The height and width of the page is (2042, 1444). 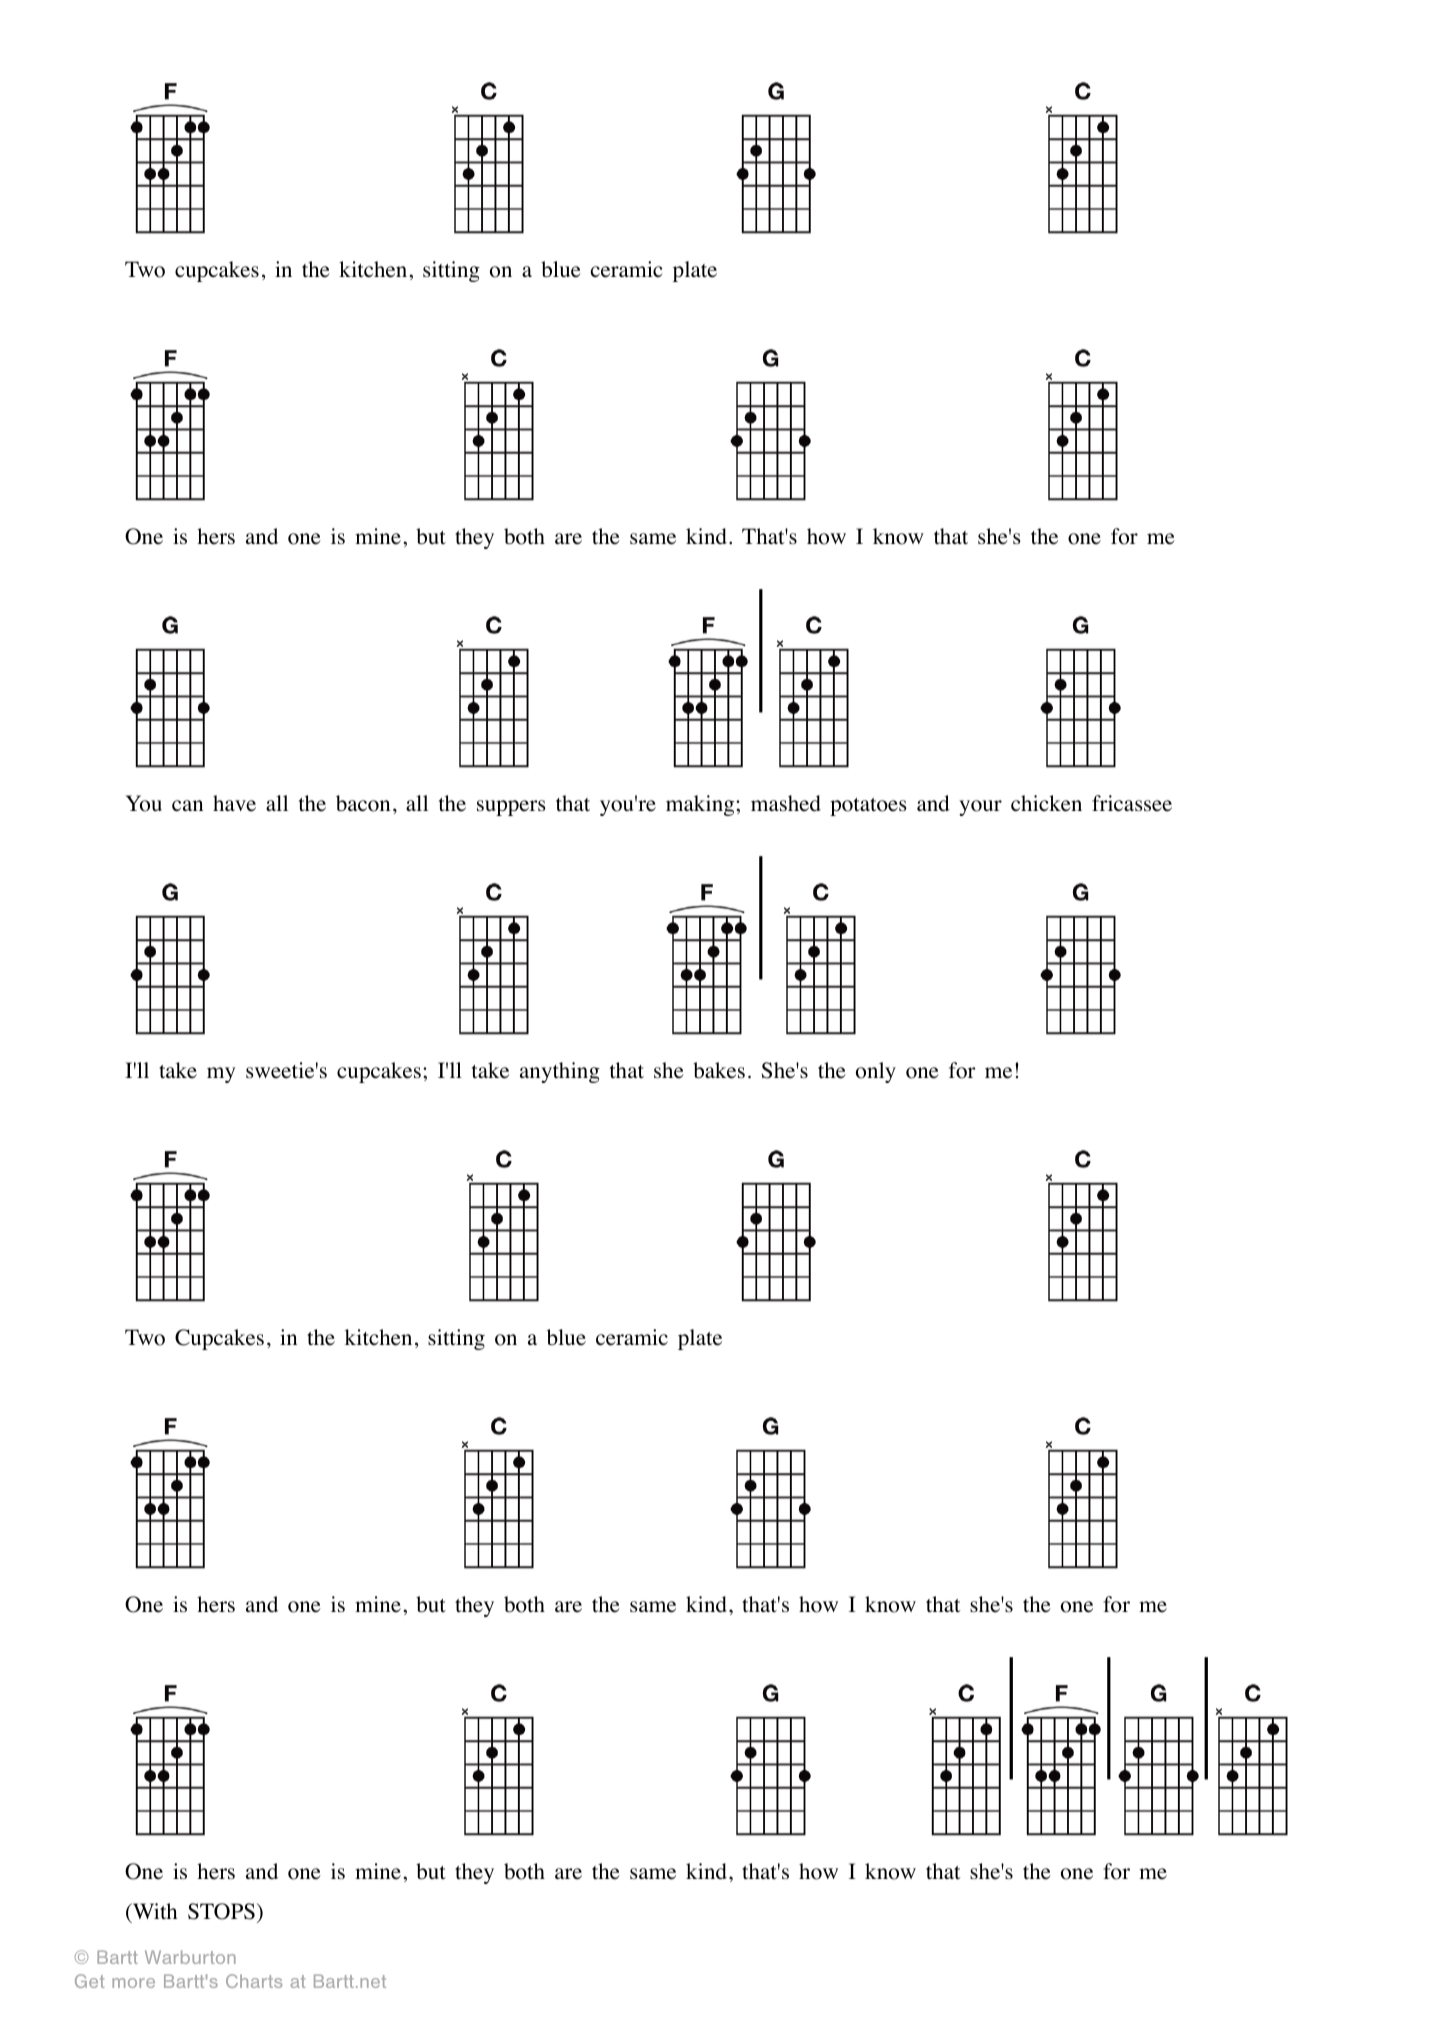 I want to click on Get, so click(x=89, y=1981).
